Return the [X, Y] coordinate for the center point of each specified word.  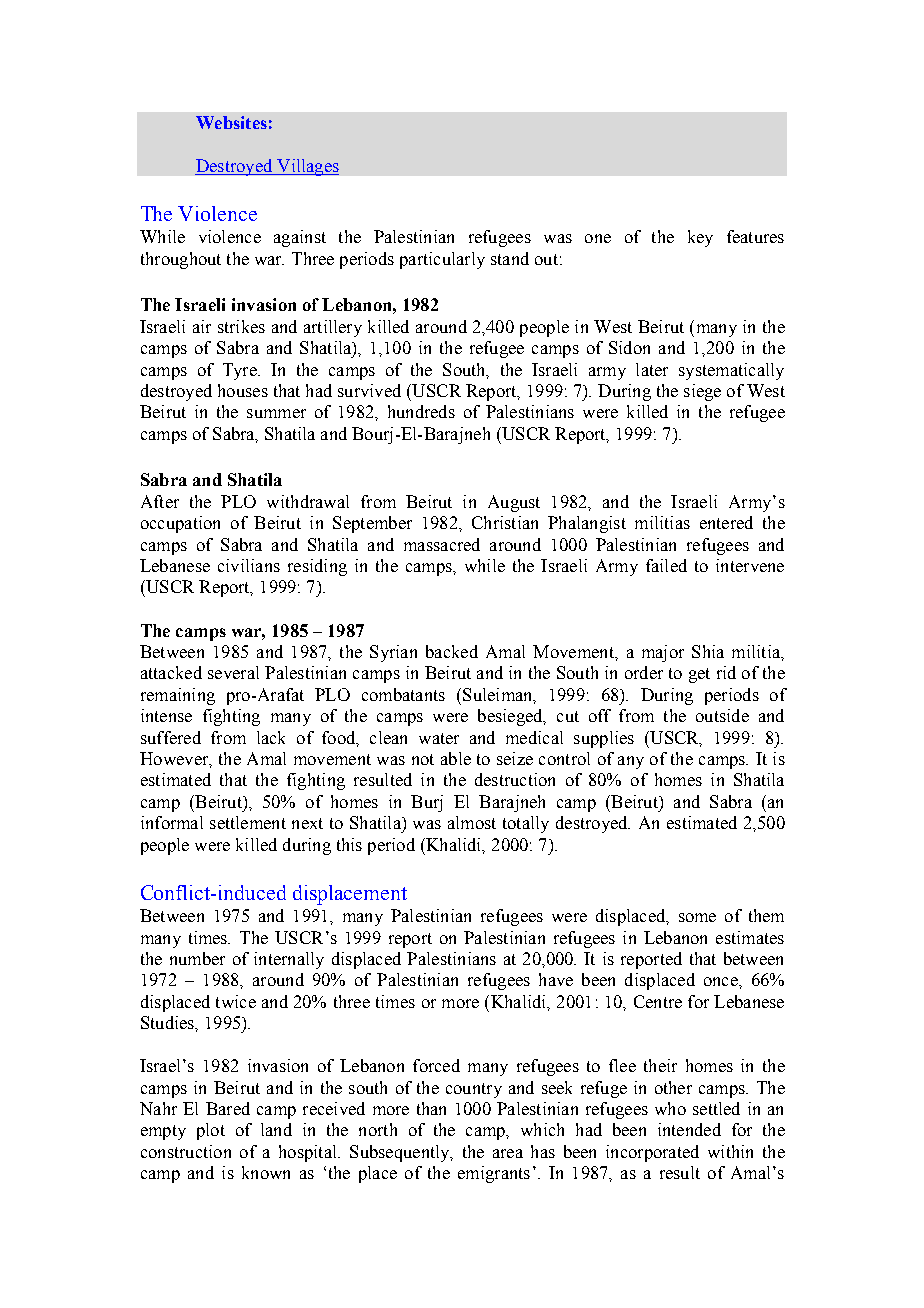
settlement [248, 822]
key [700, 238]
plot [211, 1131]
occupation [180, 524]
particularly [442, 260]
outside [722, 715]
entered [726, 522]
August [514, 503]
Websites [231, 122]
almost [472, 822]
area [508, 1153]
